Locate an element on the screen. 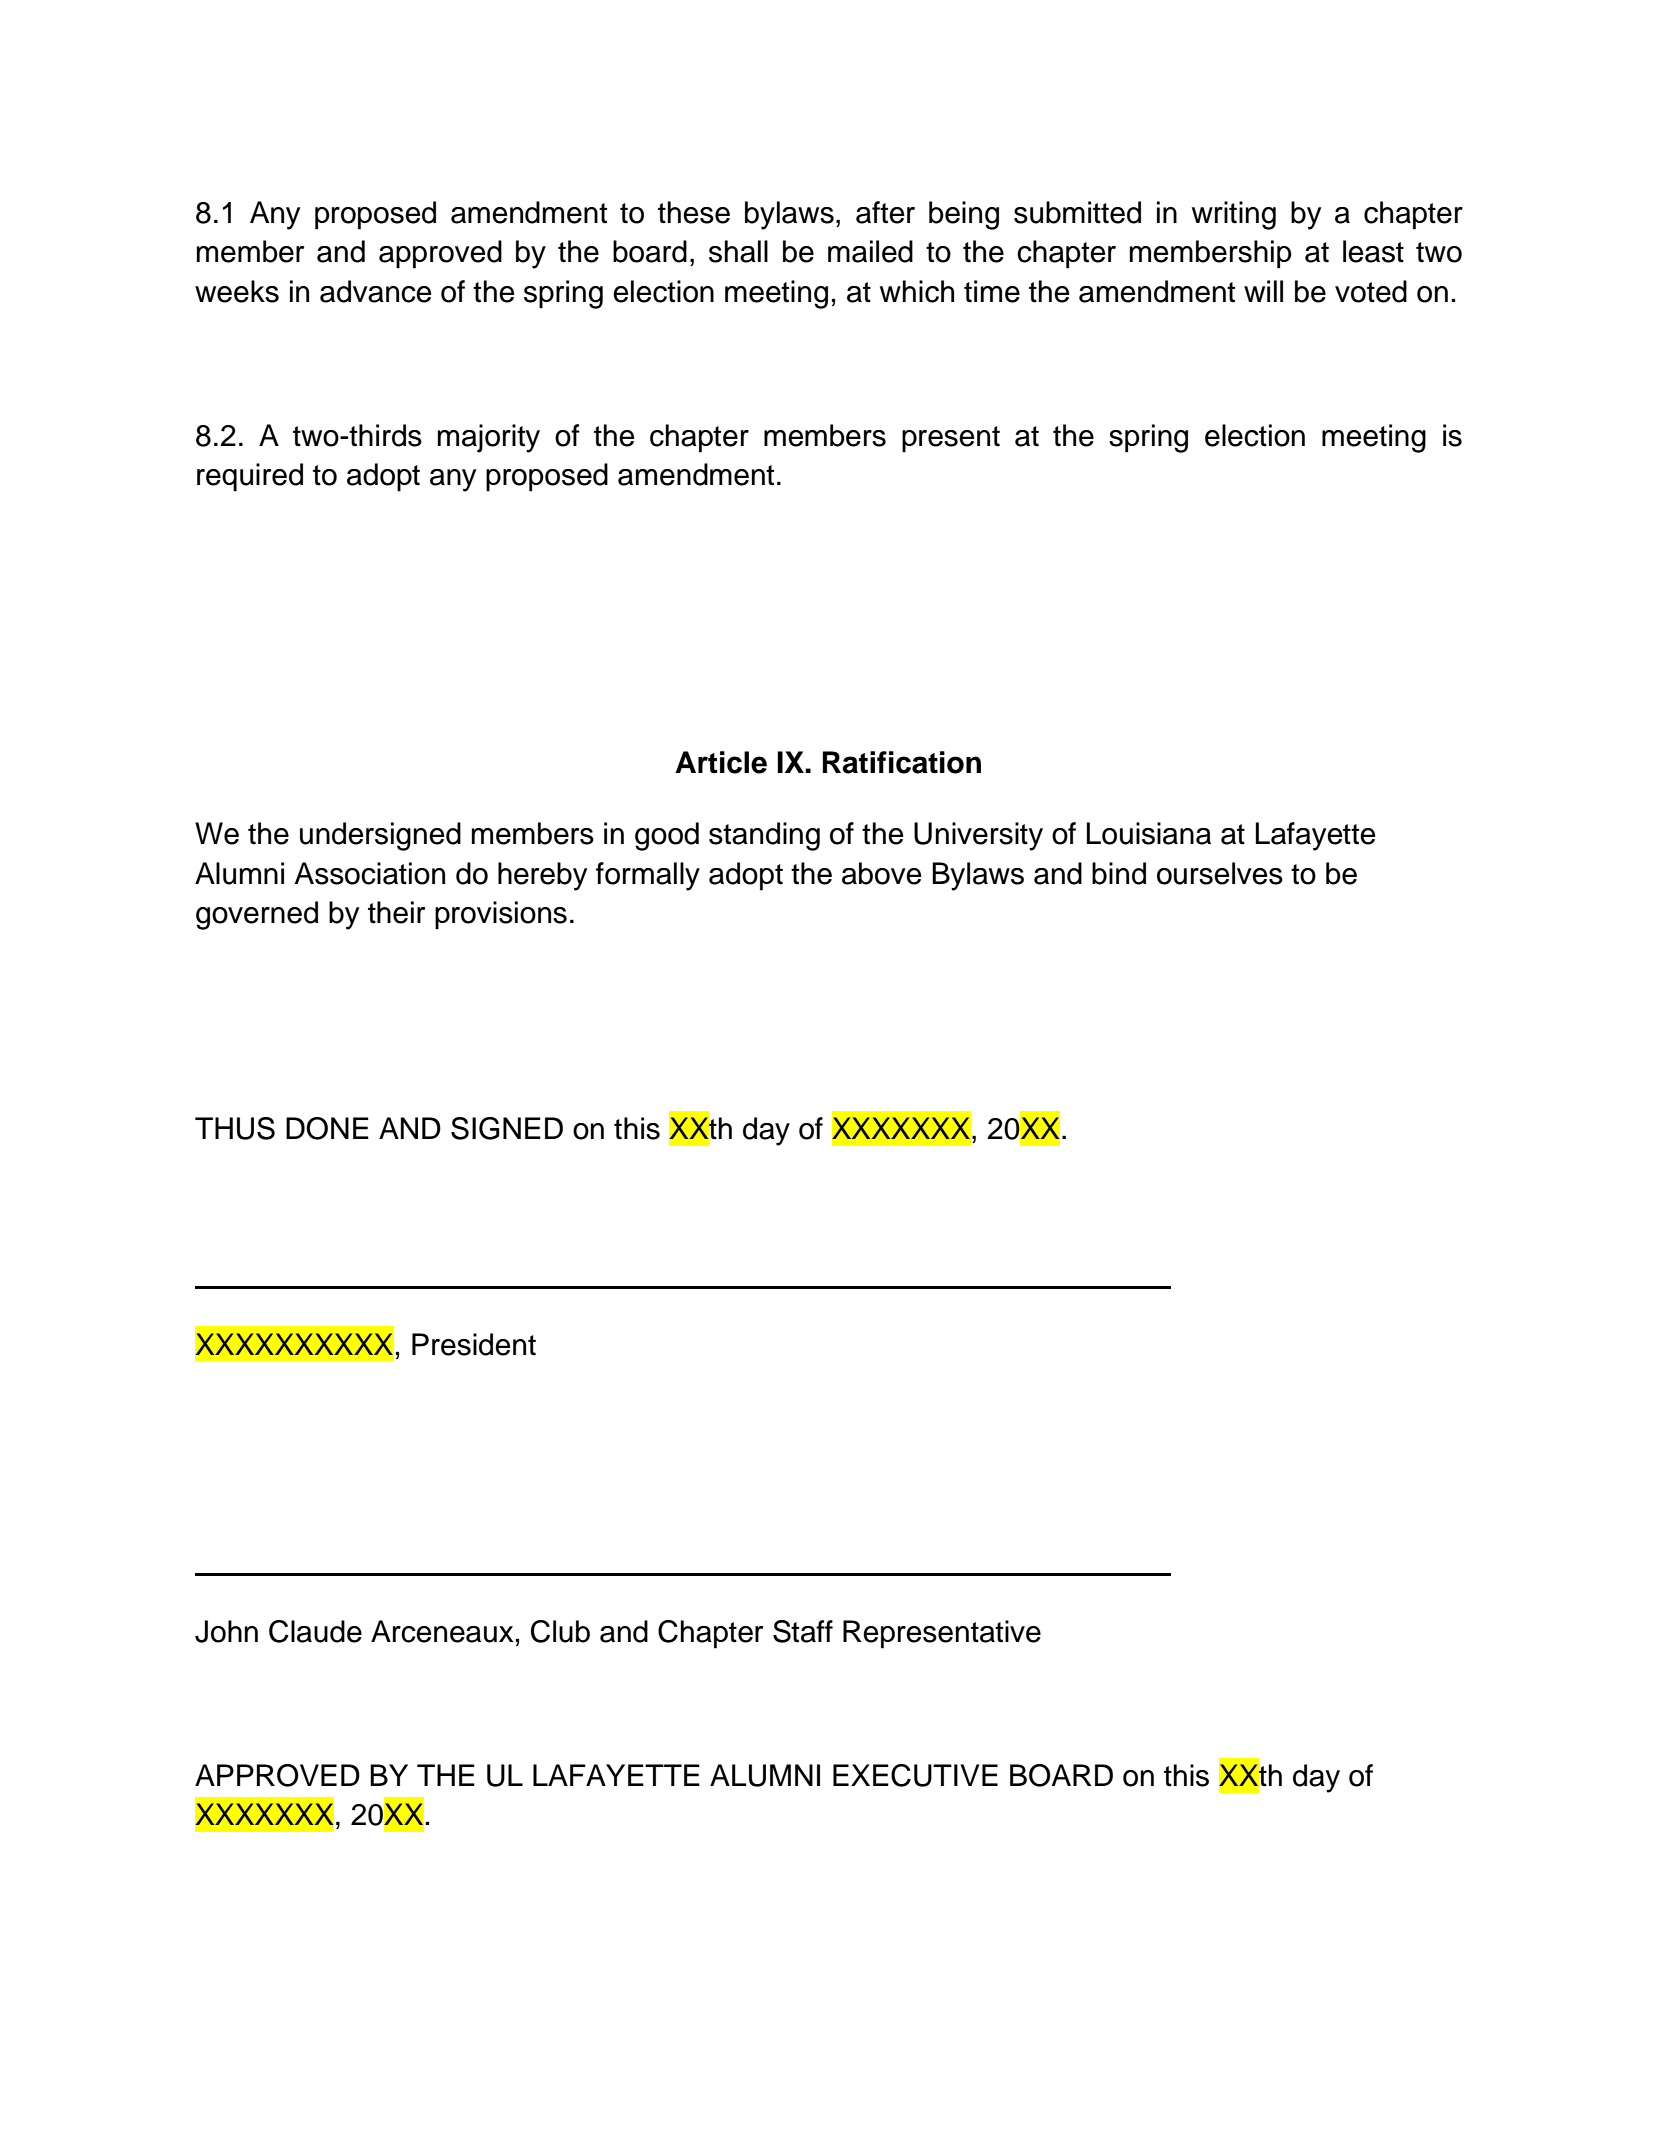 The width and height of the screenshot is (1658, 2145). Louisiana is located at coordinates (1149, 833).
